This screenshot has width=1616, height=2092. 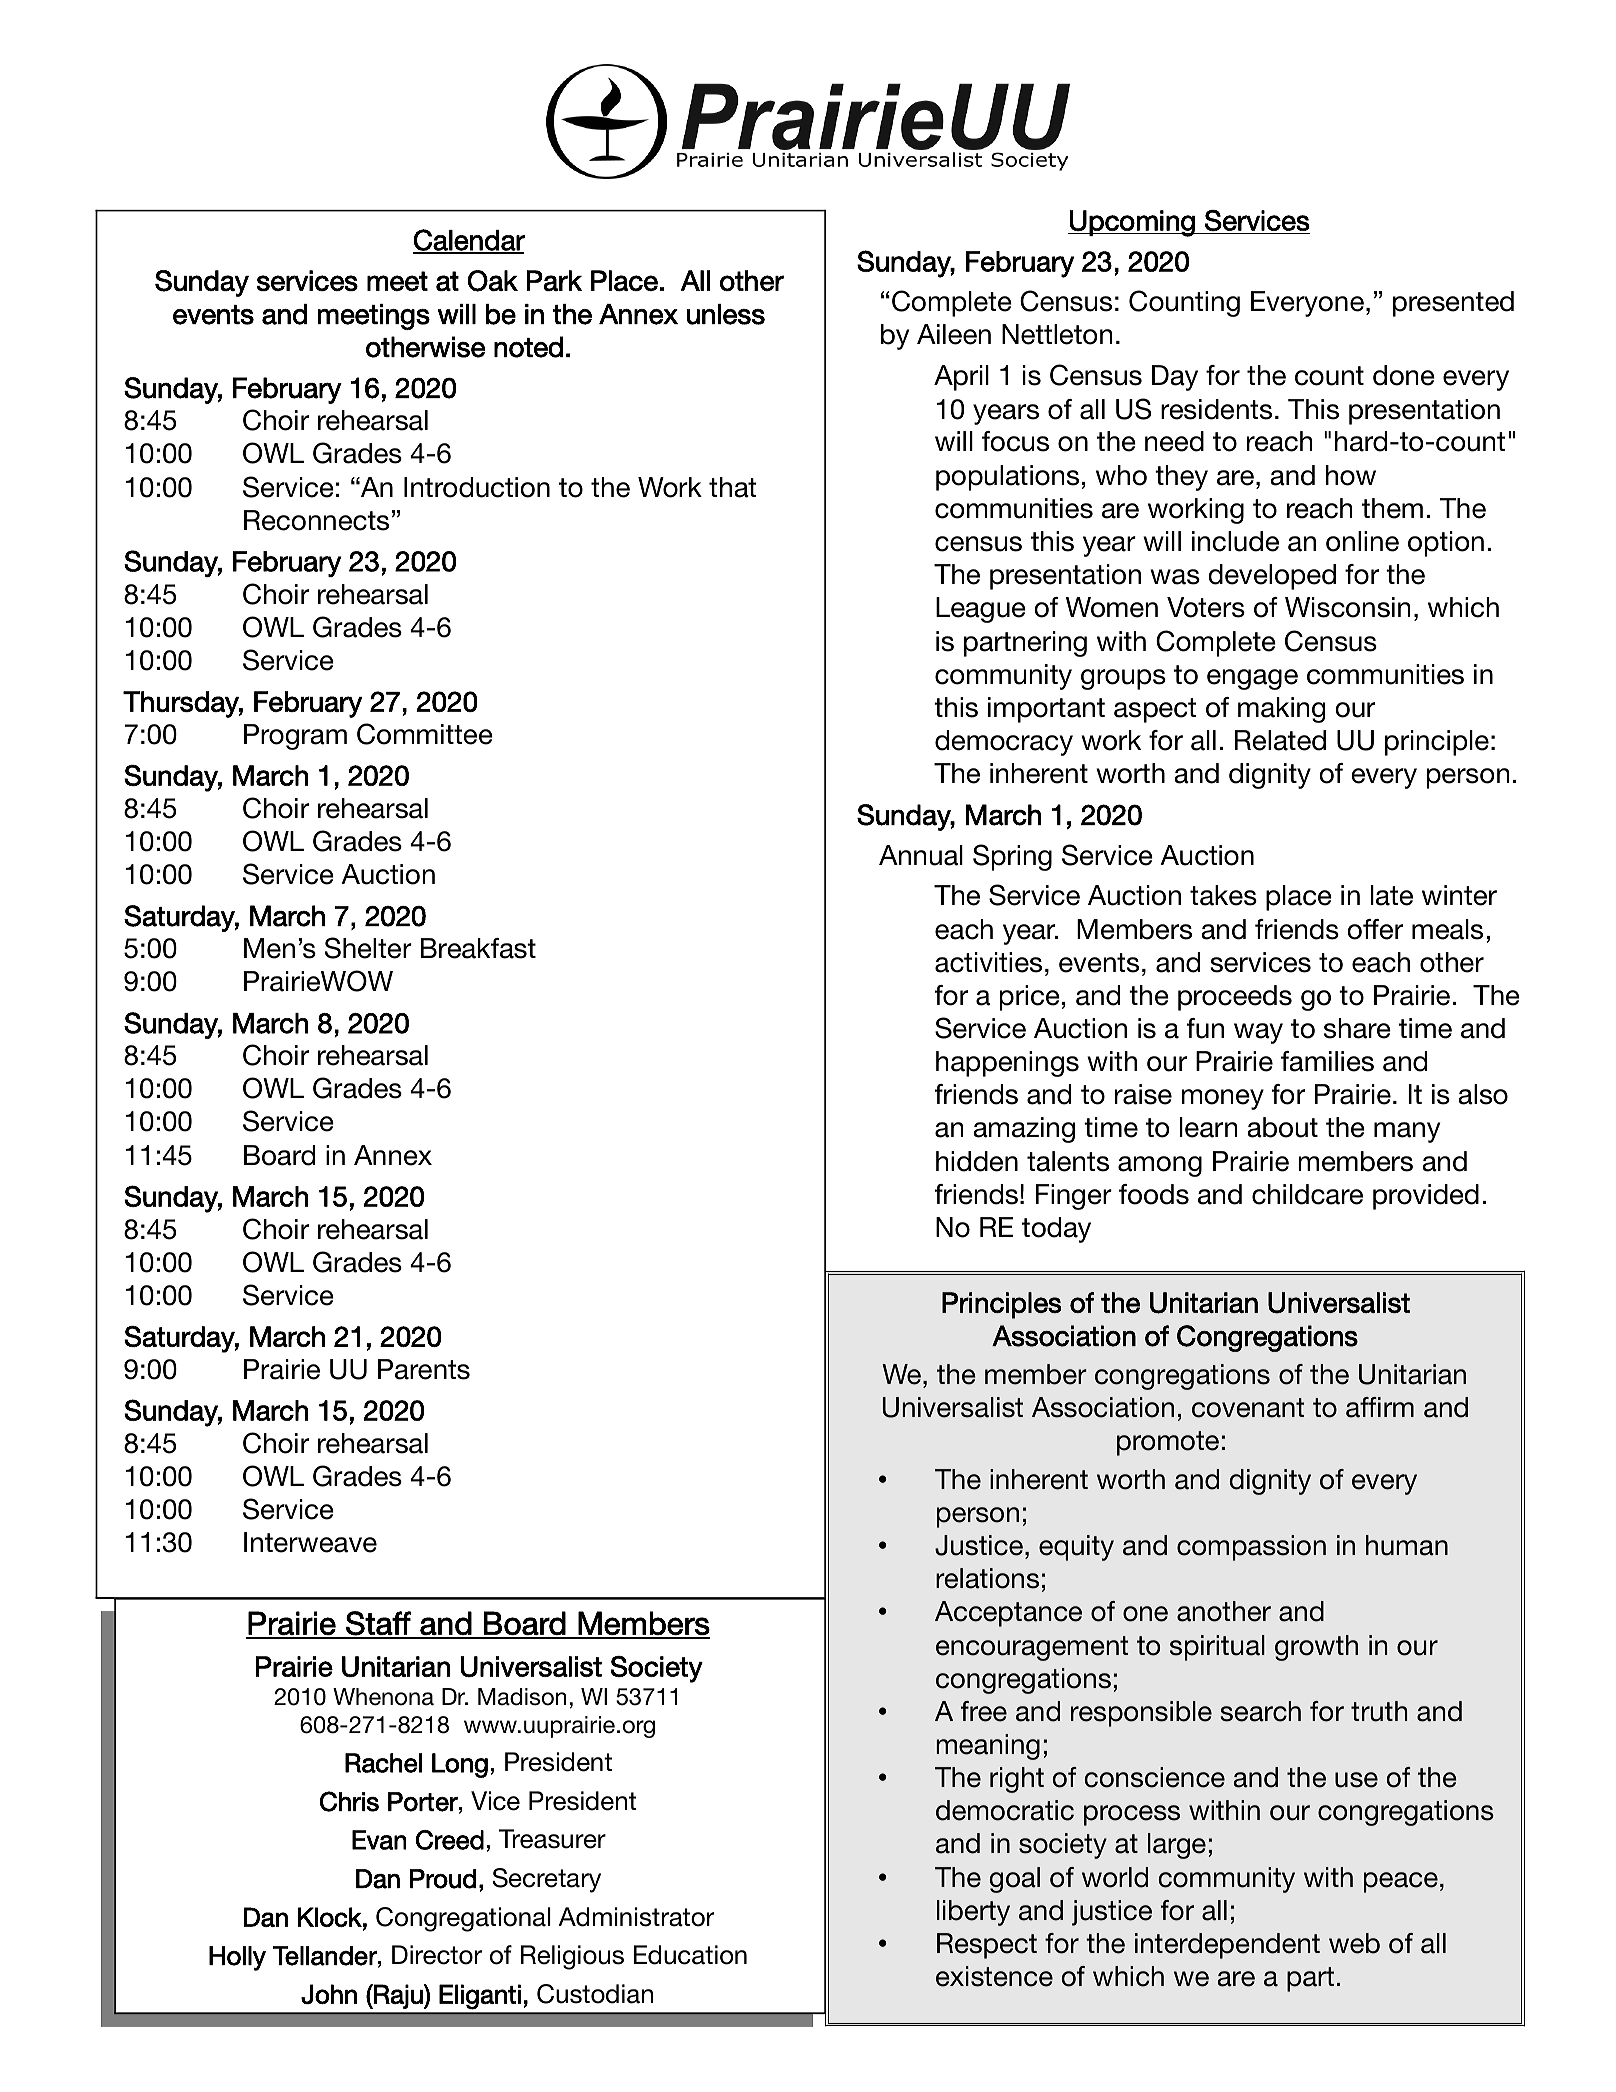 I want to click on Oak, so click(x=493, y=281).
